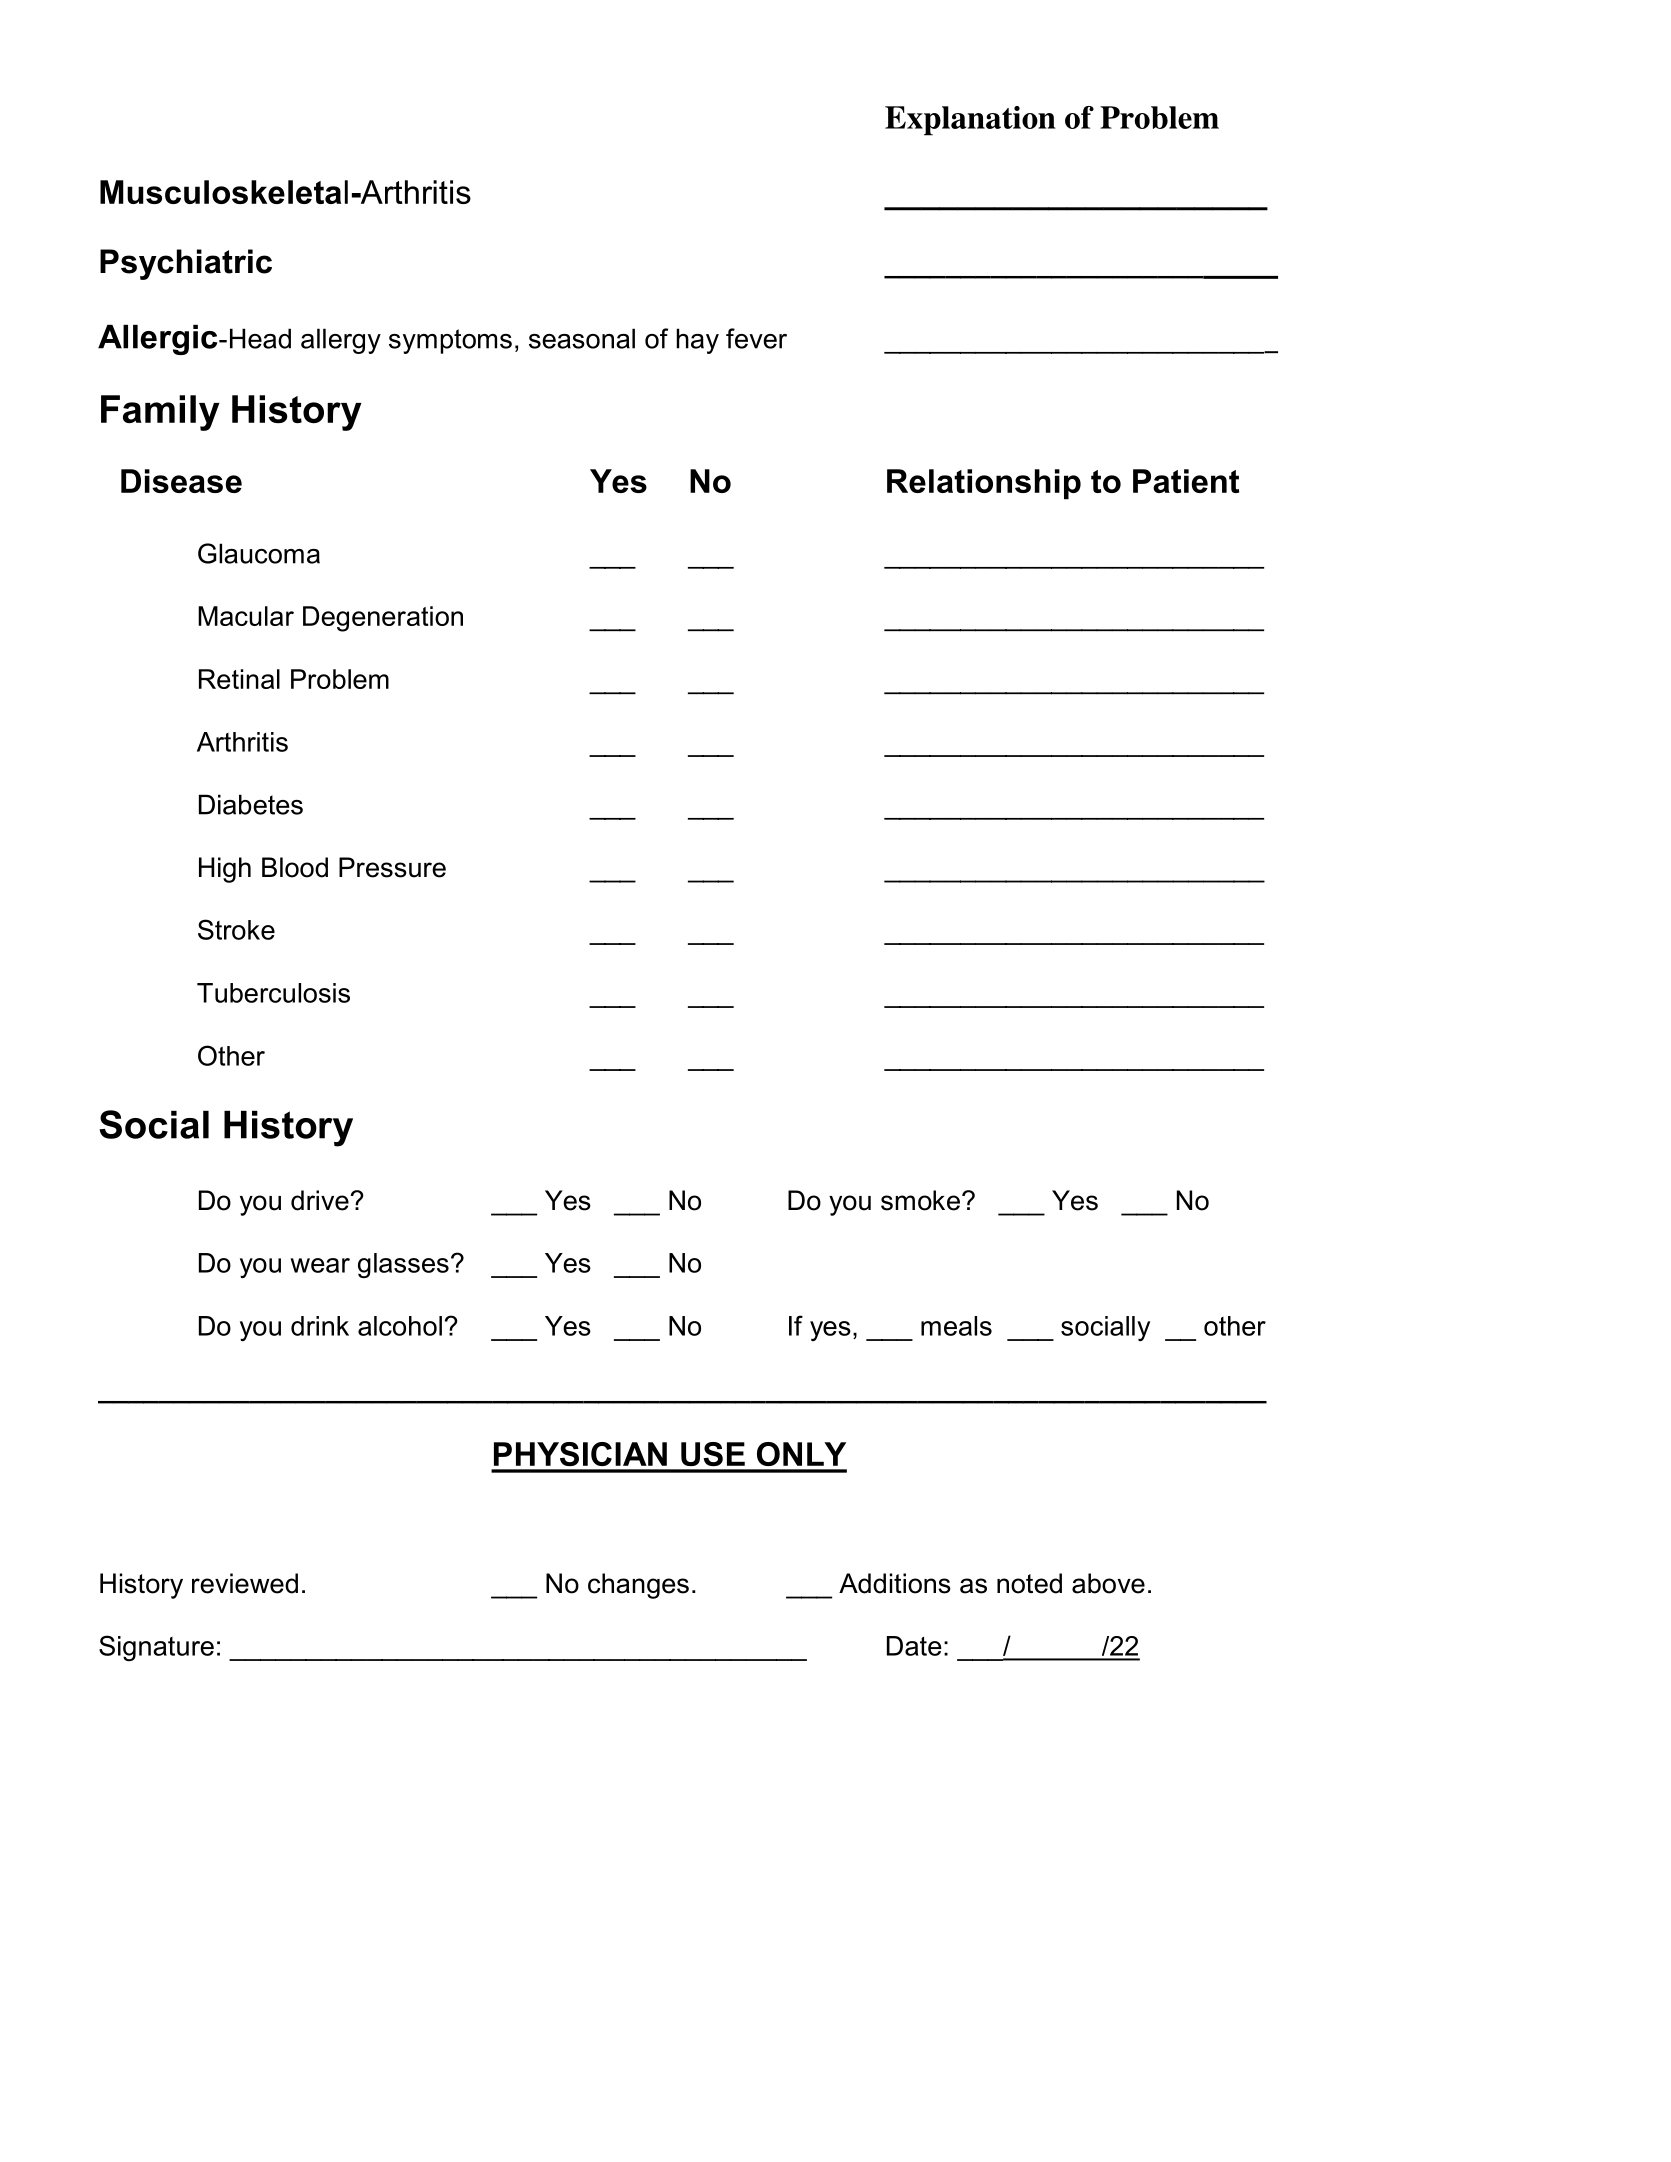 The width and height of the document is (1671, 2162). Describe the element at coordinates (970, 121) in the document. I see `Explanation` at that location.
